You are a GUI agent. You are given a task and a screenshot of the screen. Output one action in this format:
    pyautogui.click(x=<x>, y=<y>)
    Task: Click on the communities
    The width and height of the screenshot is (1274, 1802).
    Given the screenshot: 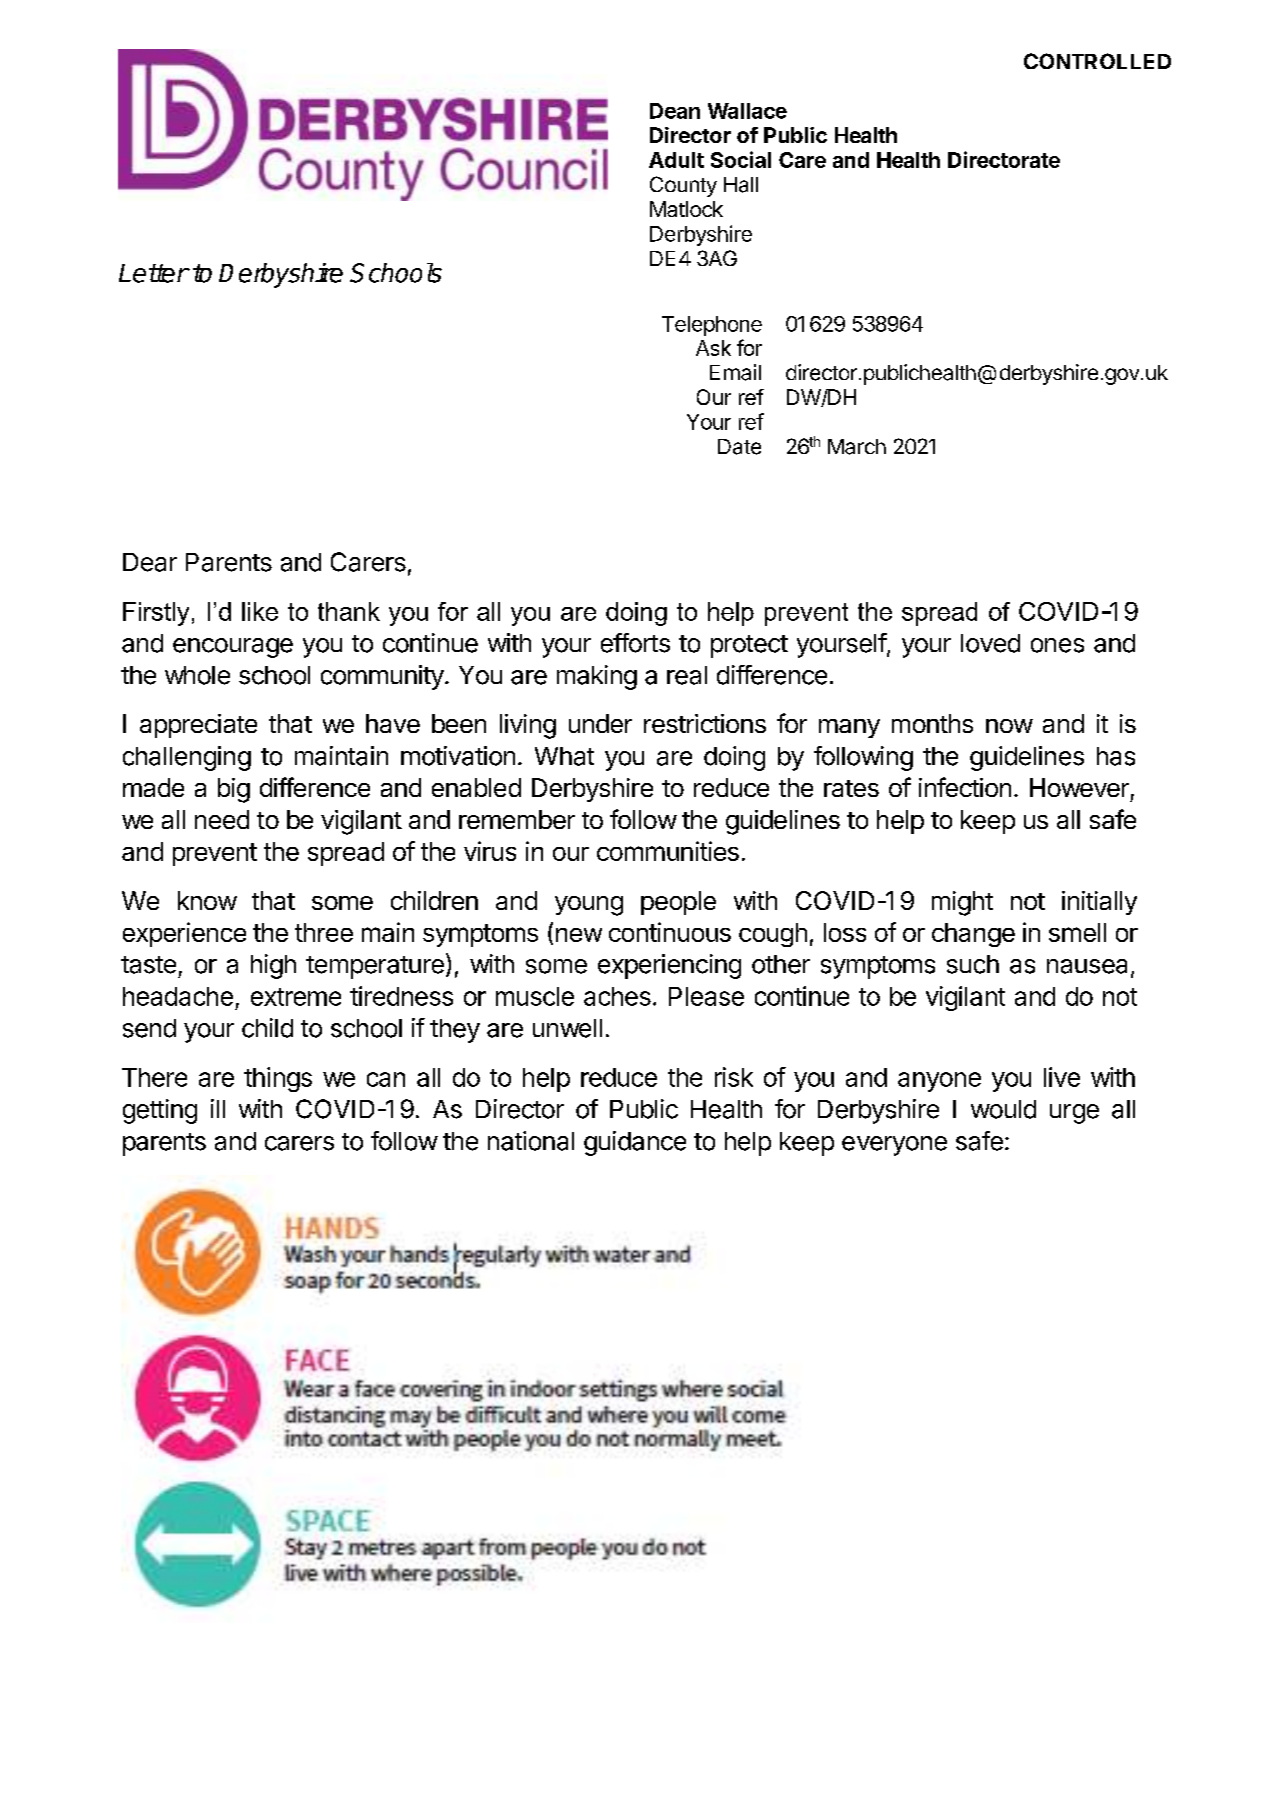 What is the action you would take?
    pyautogui.click(x=668, y=851)
